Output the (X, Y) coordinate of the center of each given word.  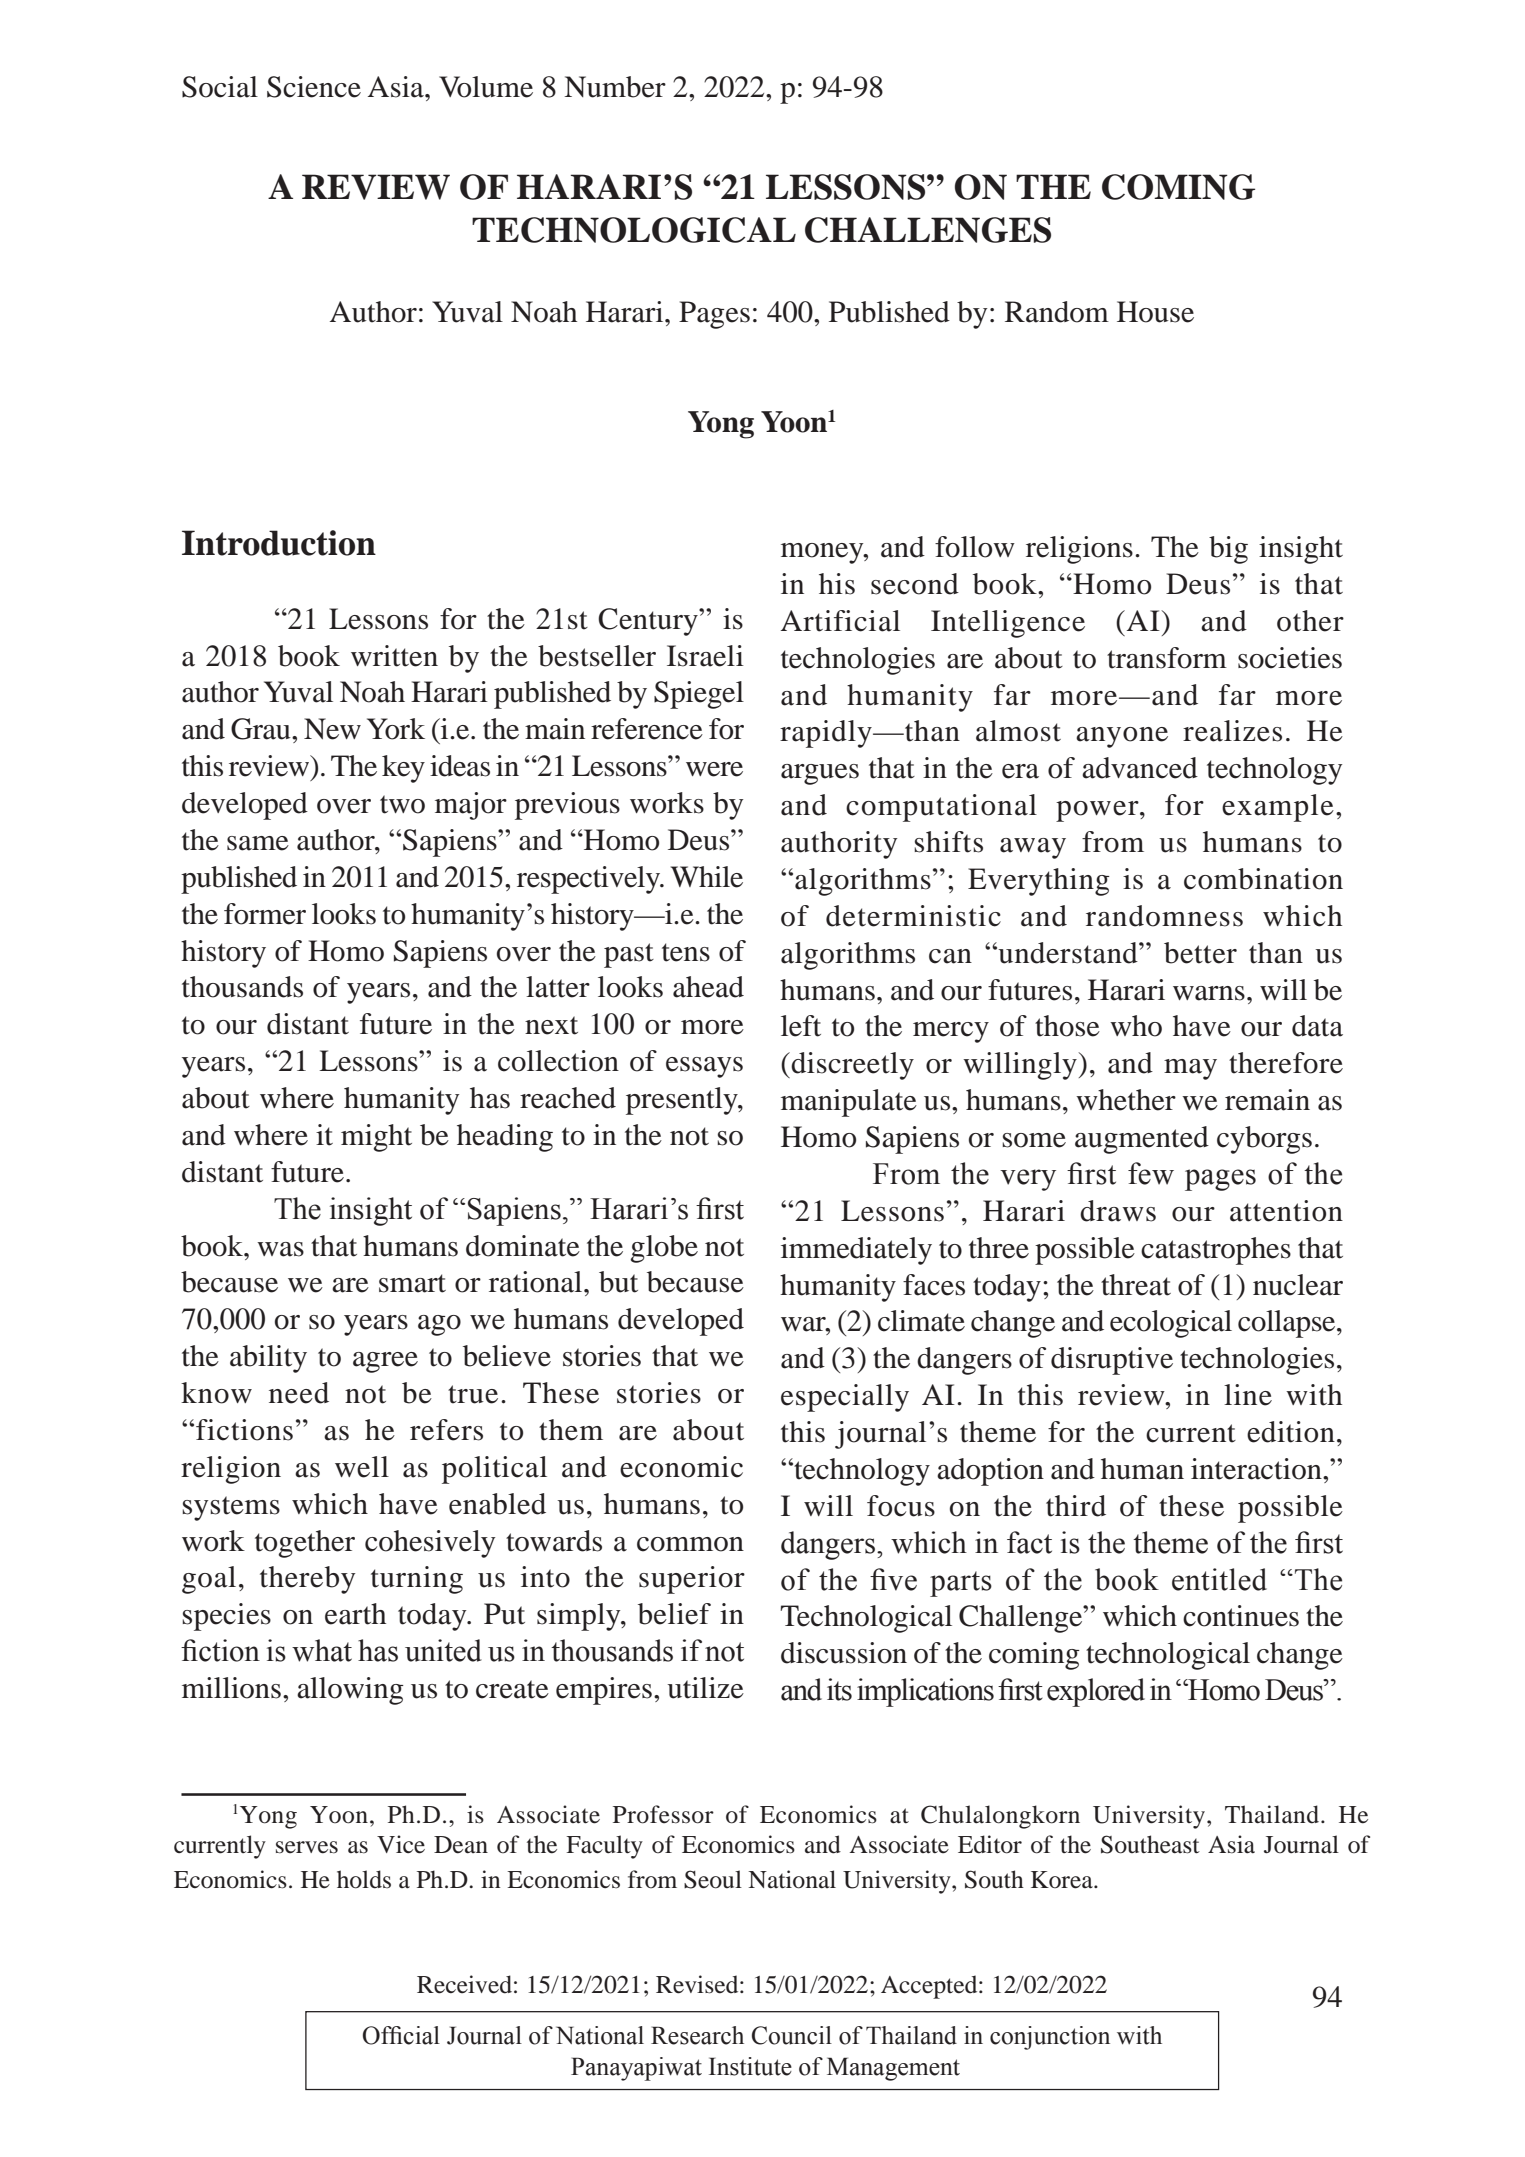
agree (385, 1362)
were (714, 769)
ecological (1171, 1324)
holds (364, 1879)
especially (845, 1398)
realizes (1232, 731)
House (1155, 312)
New (332, 729)
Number (615, 87)
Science (314, 87)
